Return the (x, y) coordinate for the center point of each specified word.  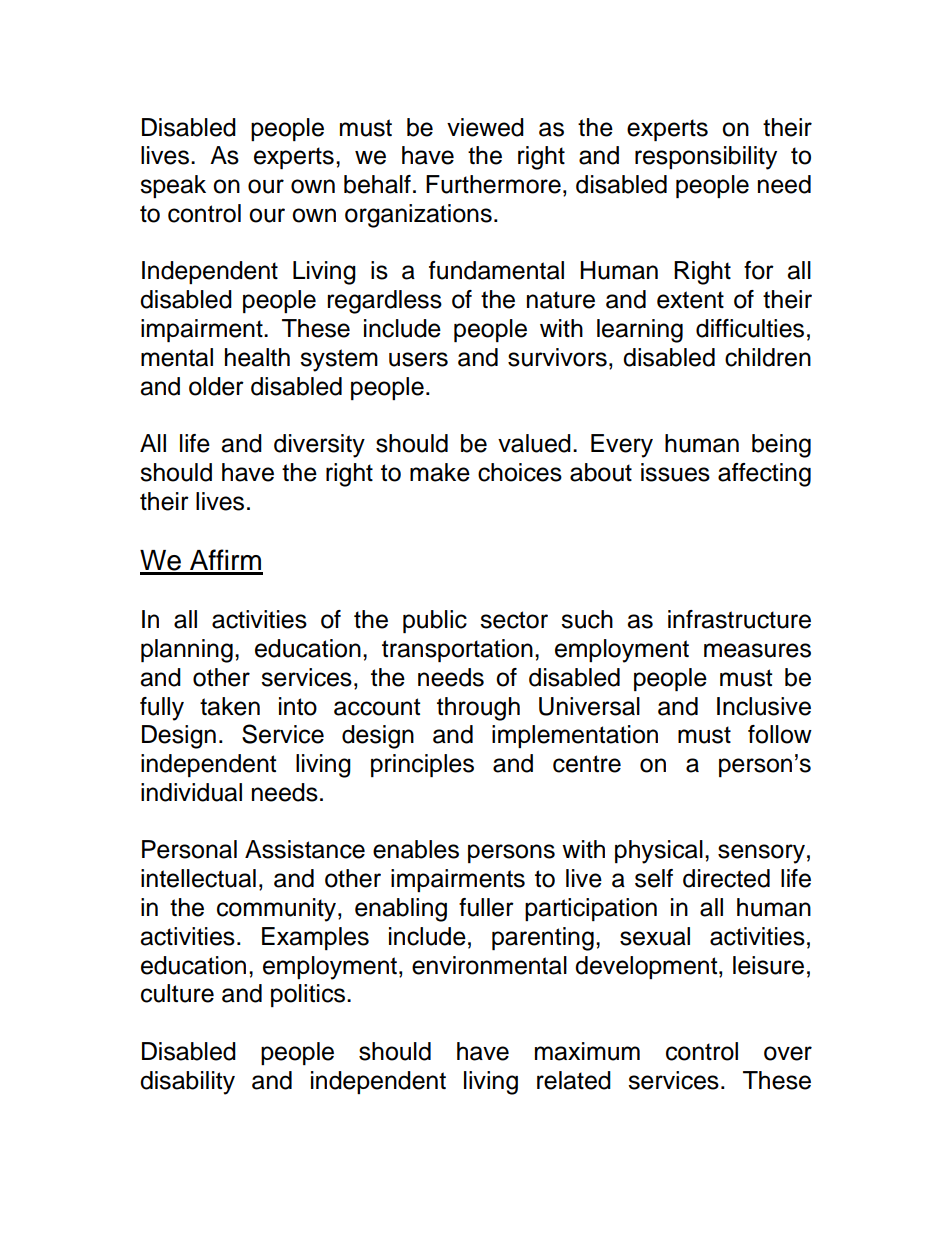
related (574, 1080)
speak (173, 186)
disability (187, 1083)
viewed (485, 127)
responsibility (706, 158)
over (788, 1053)
